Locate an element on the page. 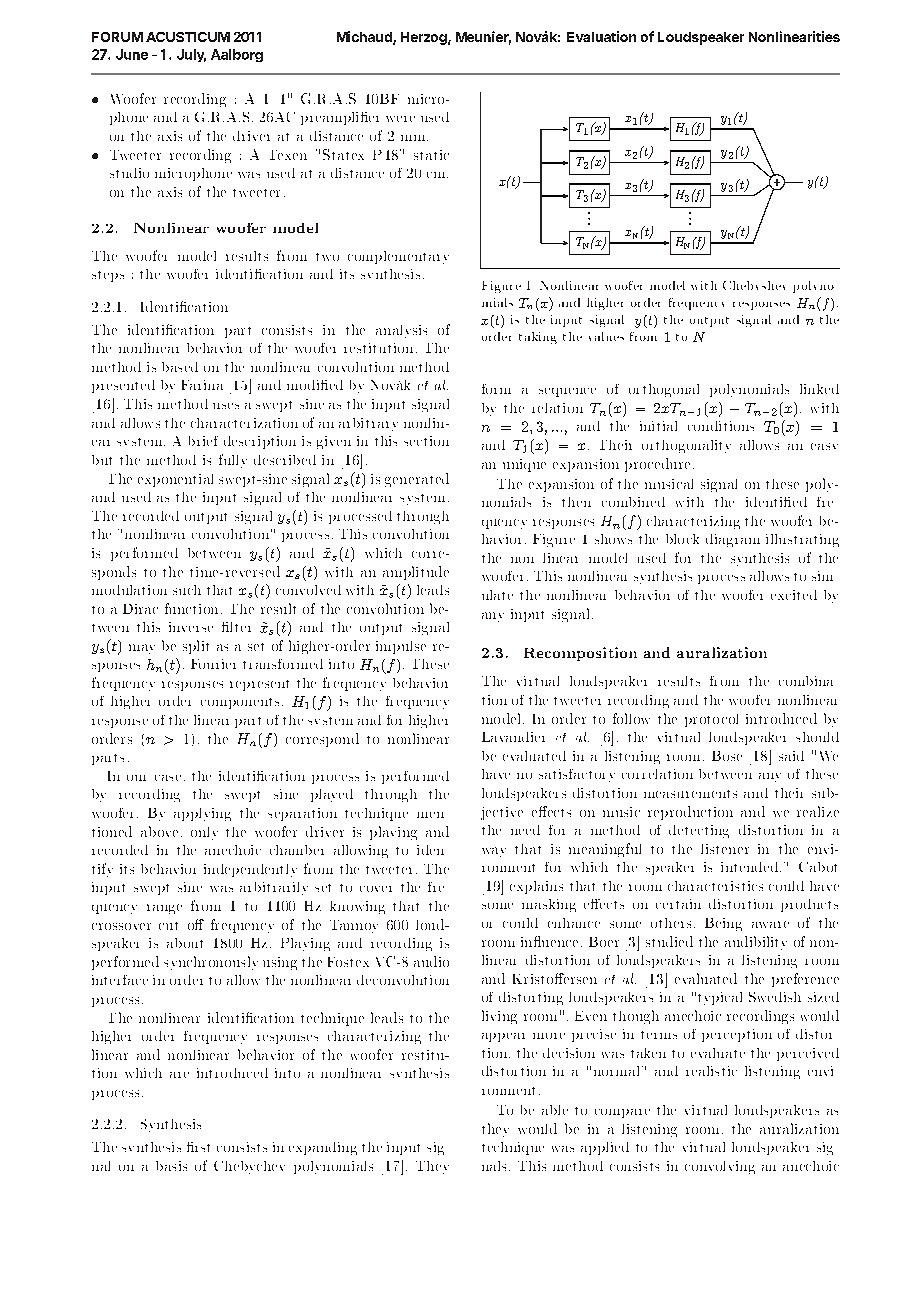 This document has width=924, height=1308. values is located at coordinates (606, 336).
